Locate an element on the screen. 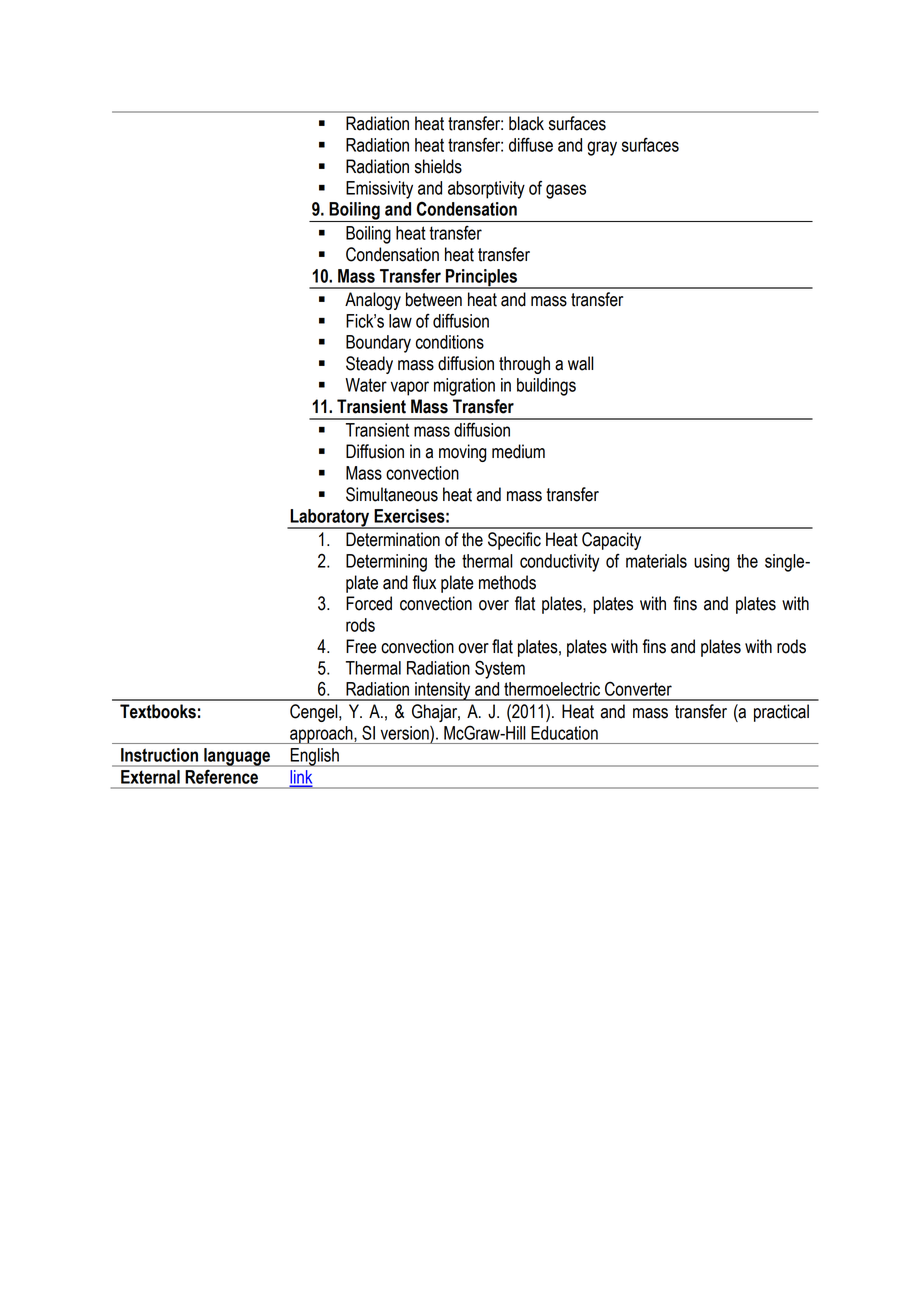 This screenshot has width=924, height=1308. Laboratory is located at coordinates (330, 519).
